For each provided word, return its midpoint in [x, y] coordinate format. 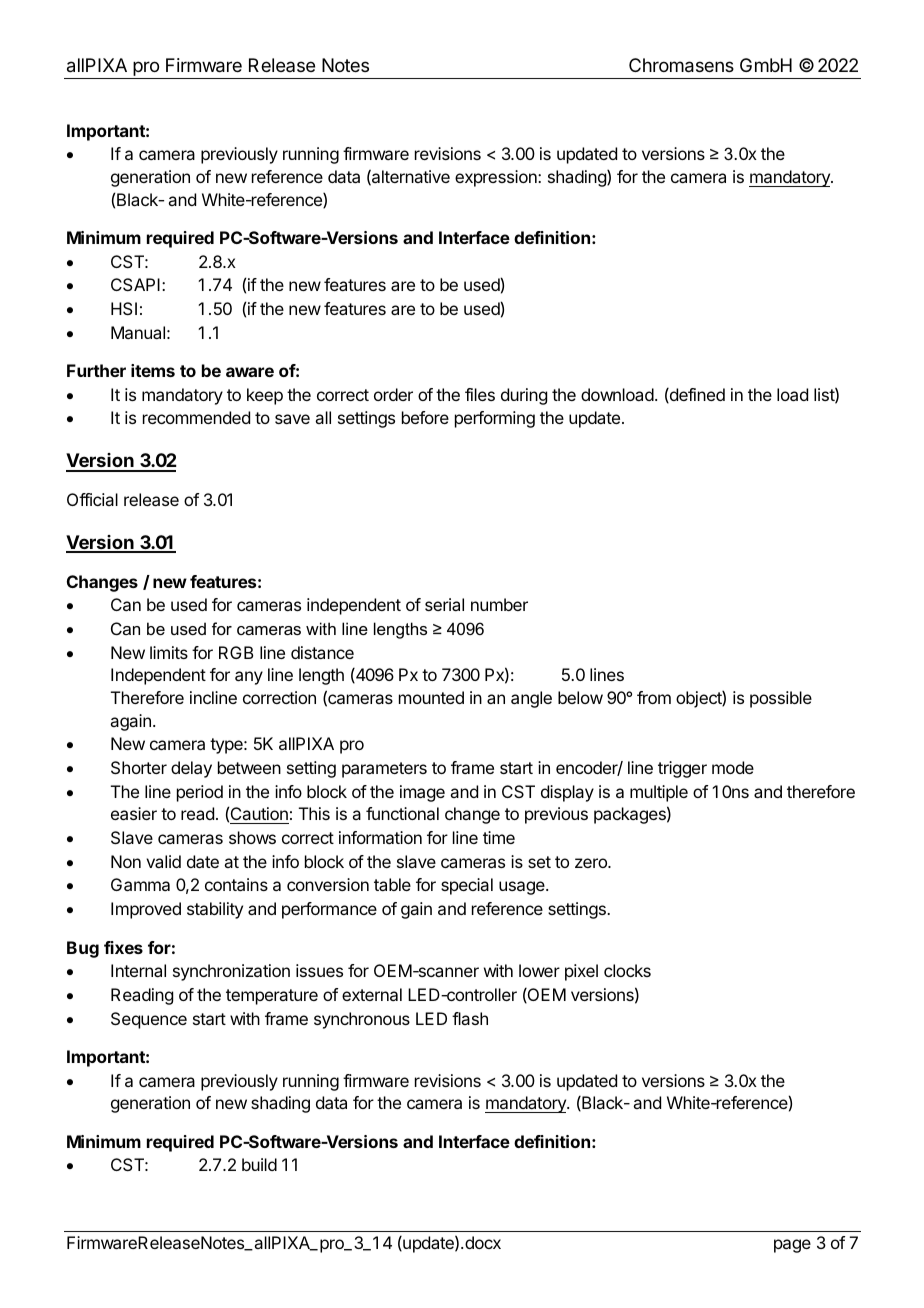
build [259, 1164]
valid [163, 861]
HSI [124, 308]
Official [92, 499]
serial [444, 604]
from [654, 697]
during [524, 396]
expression [497, 178]
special [467, 886]
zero [592, 863]
